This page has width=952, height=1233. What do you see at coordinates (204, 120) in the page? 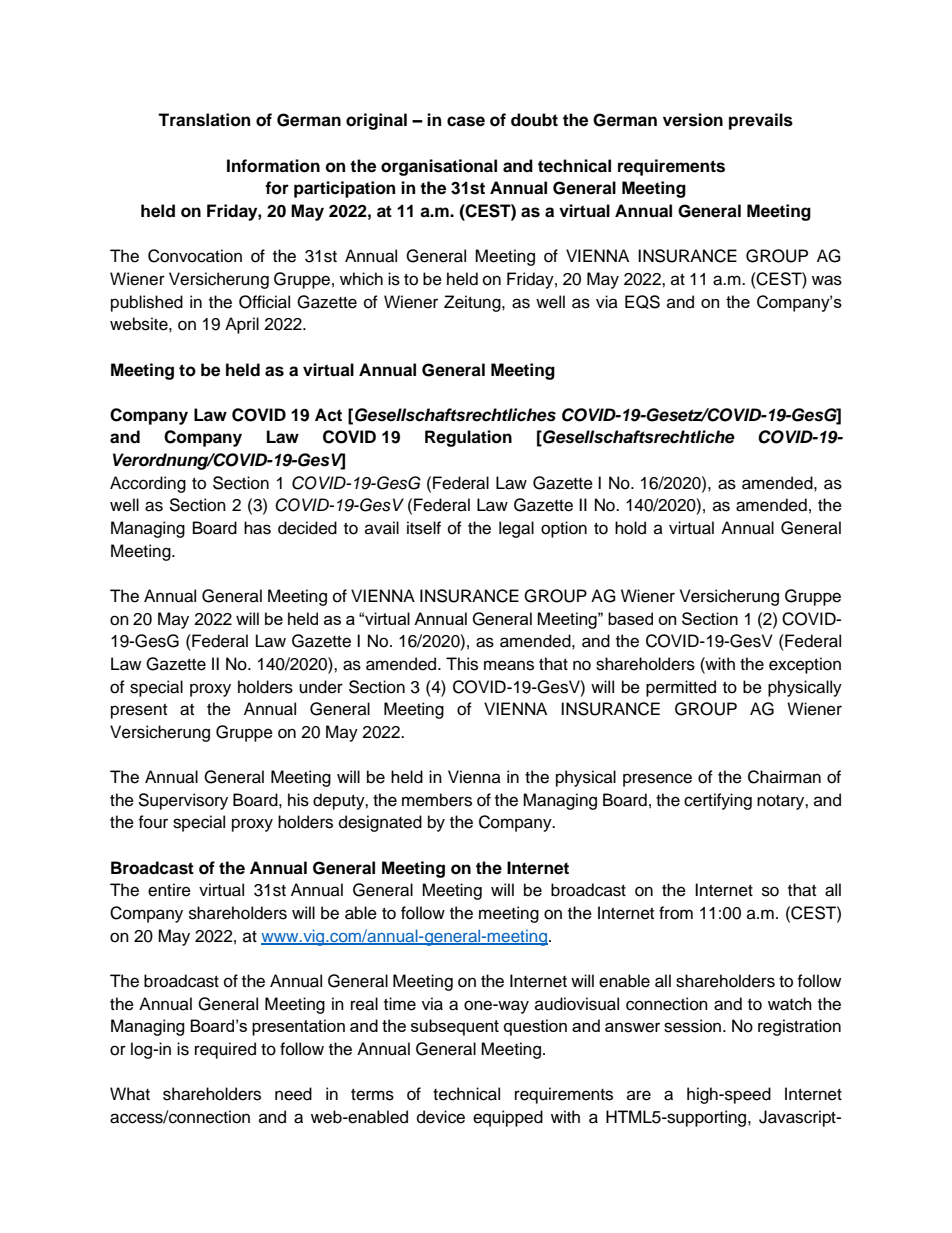
I see `Translation` at bounding box center [204, 120].
